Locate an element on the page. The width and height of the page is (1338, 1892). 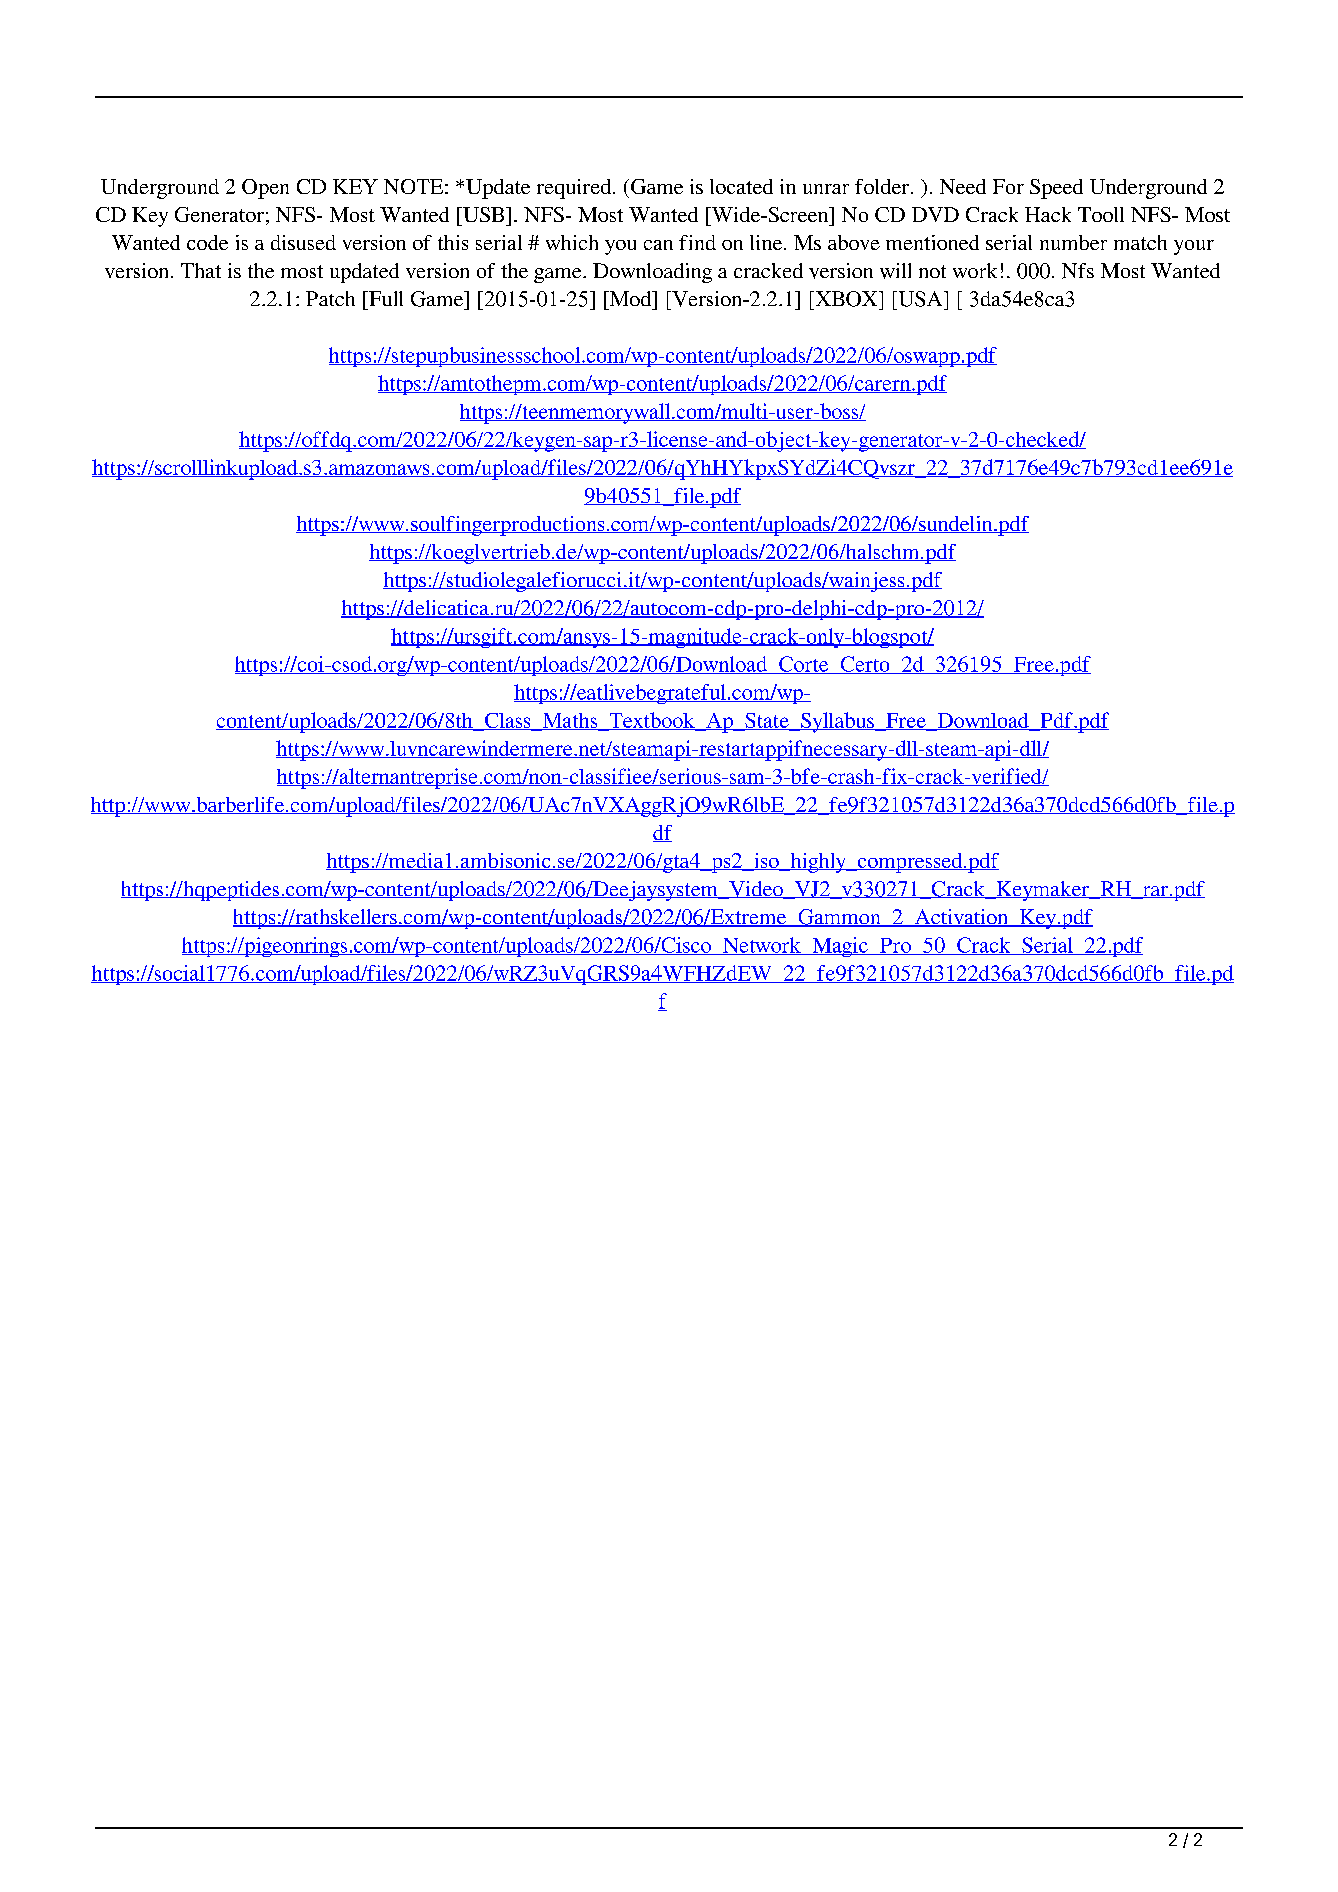
disused is located at coordinates (303, 242).
